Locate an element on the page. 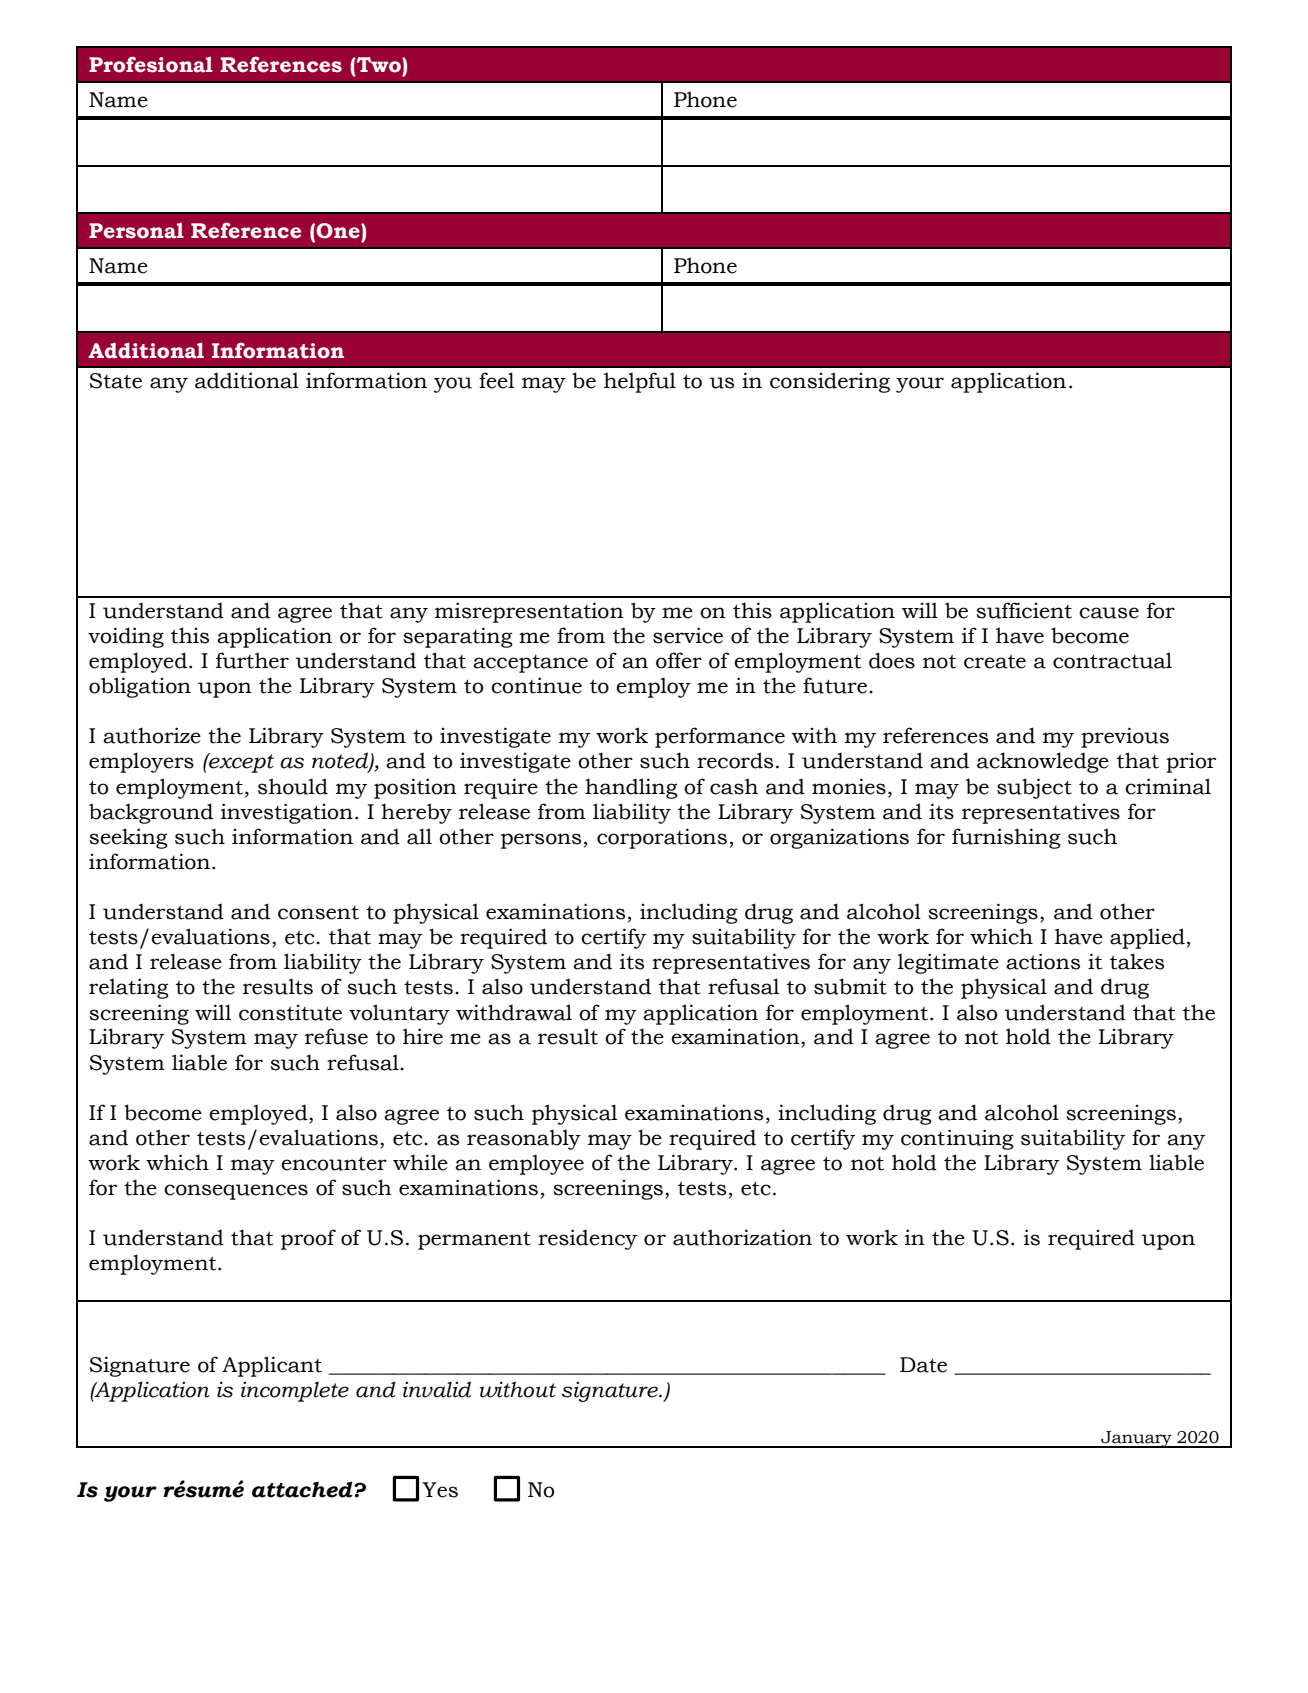 This document has width=1308, height=1693. Personal is located at coordinates (136, 231).
